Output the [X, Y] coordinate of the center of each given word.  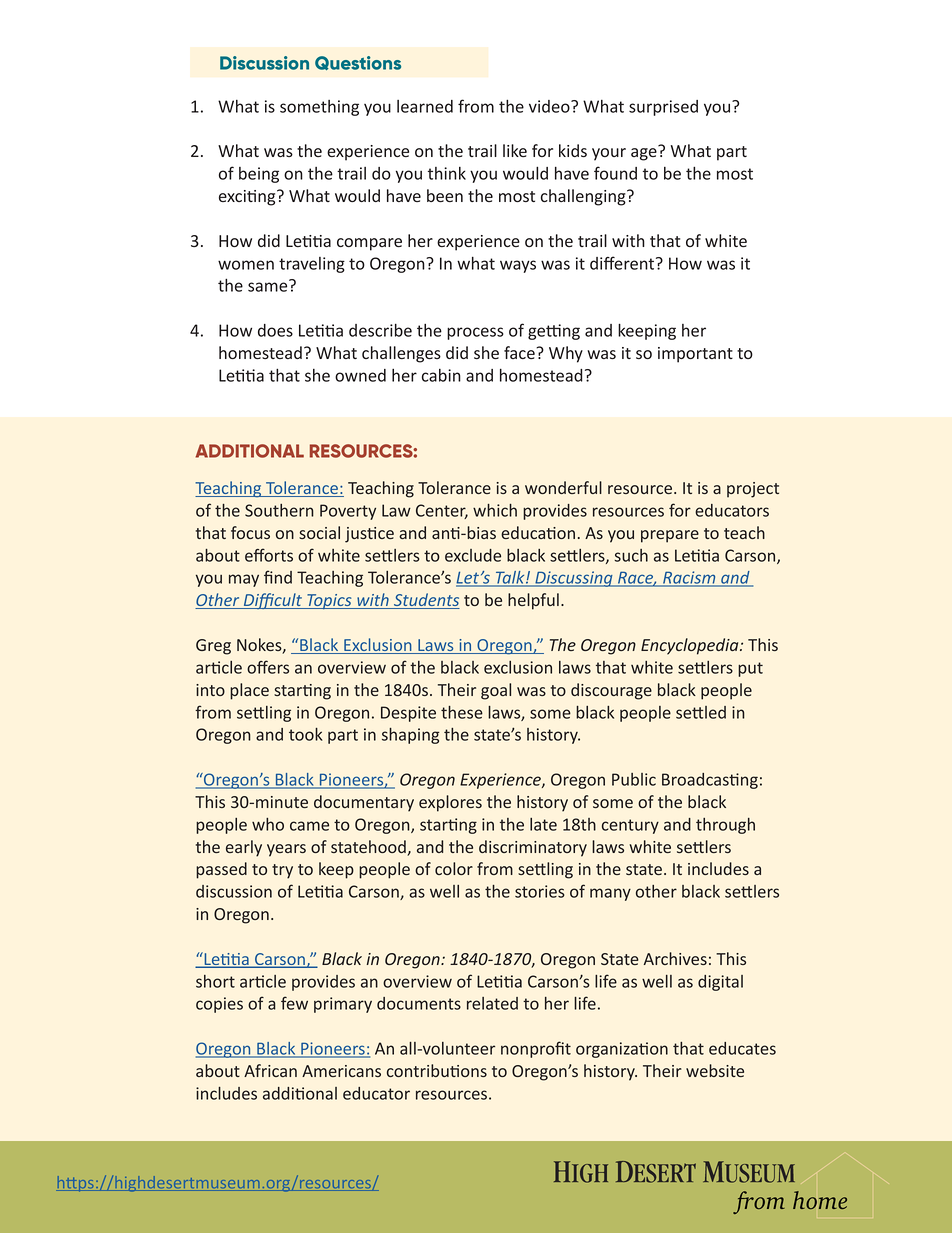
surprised [663, 108]
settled [701, 712]
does [275, 330]
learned [425, 106]
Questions [358, 63]
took [306, 734]
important [695, 355]
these [462, 712]
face [520, 352]
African [270, 1070]
